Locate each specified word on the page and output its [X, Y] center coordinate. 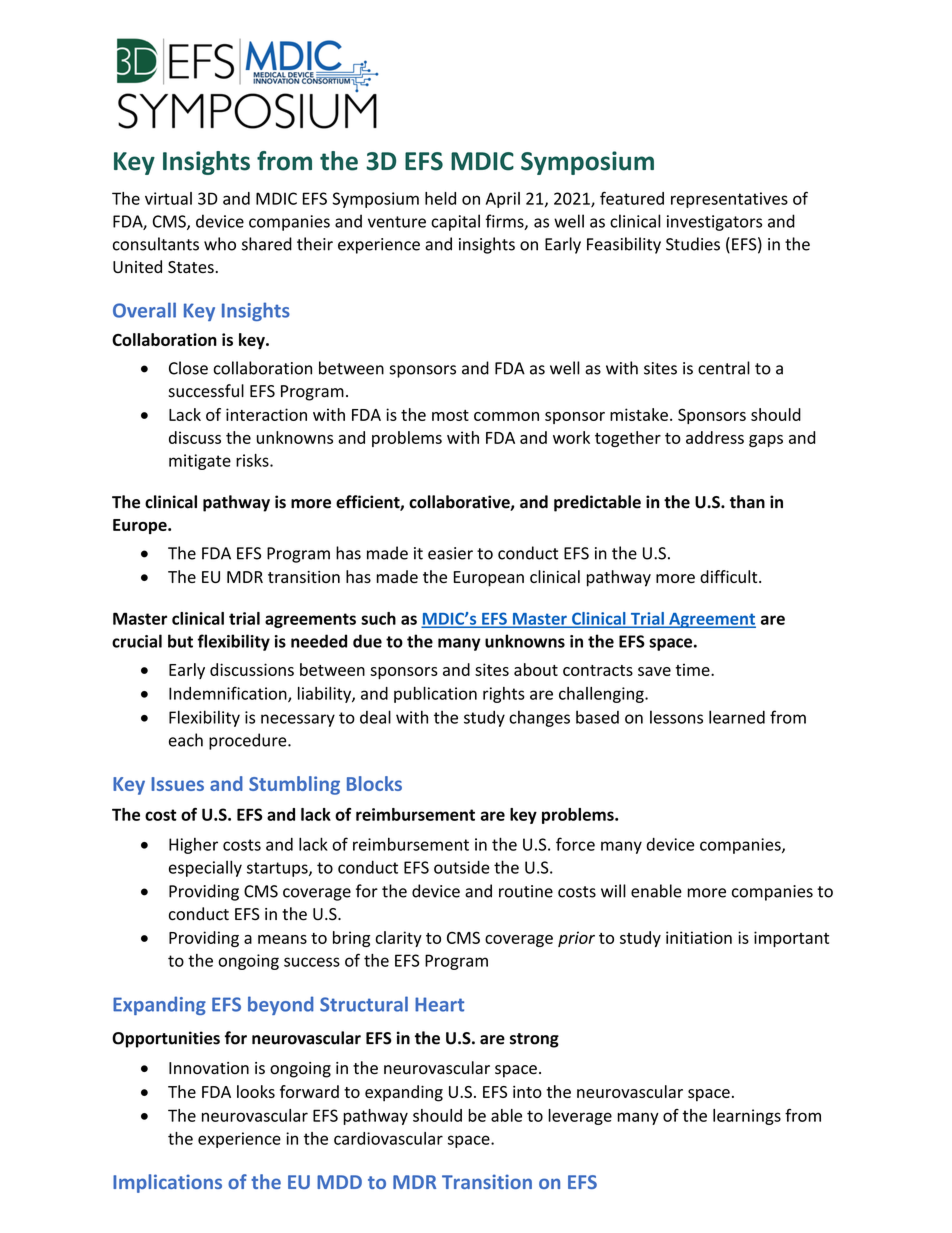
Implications [167, 1183]
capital [455, 222]
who [220, 244]
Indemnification [229, 694]
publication [435, 695]
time [694, 669]
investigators [714, 223]
